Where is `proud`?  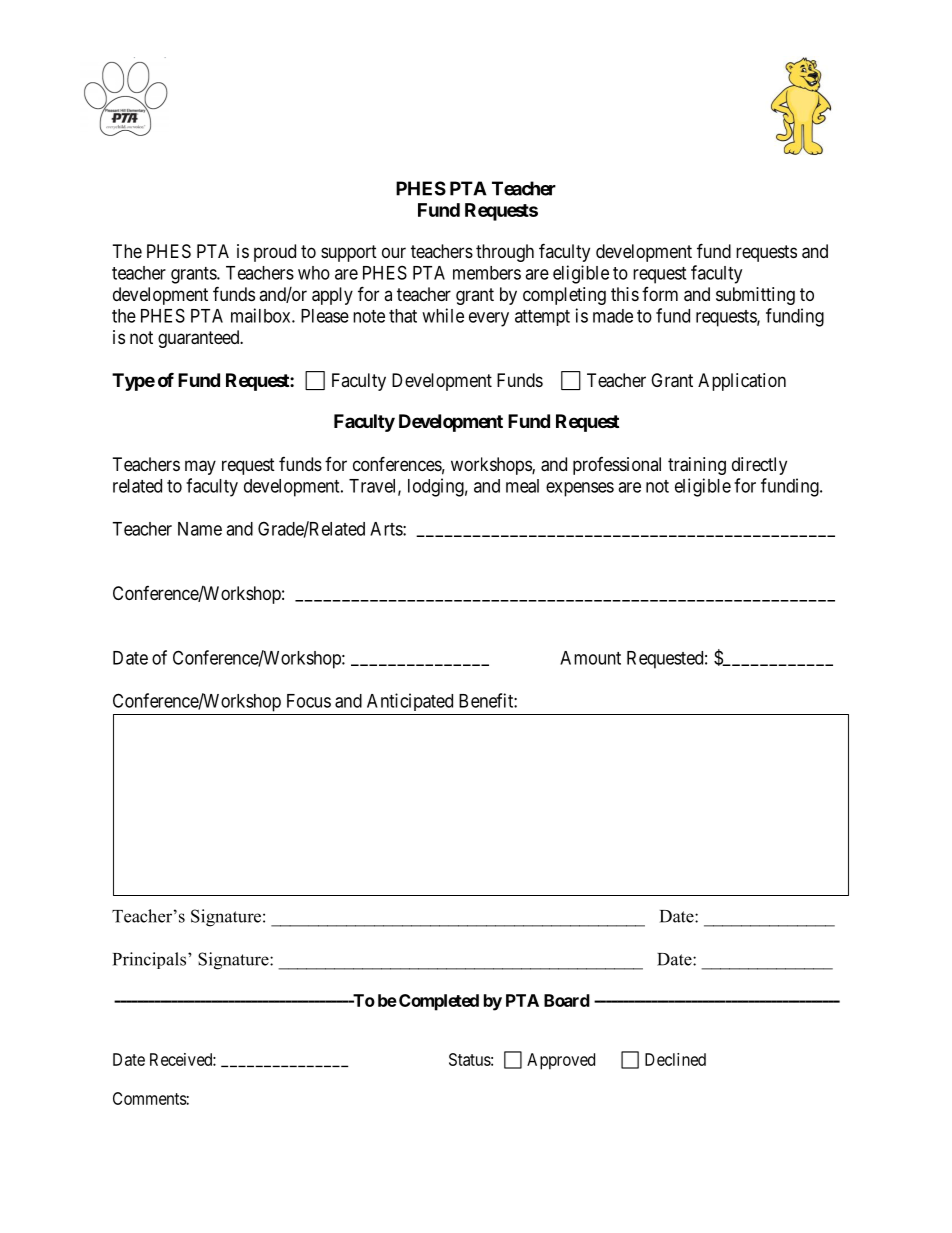
proud is located at coordinates (275, 253).
